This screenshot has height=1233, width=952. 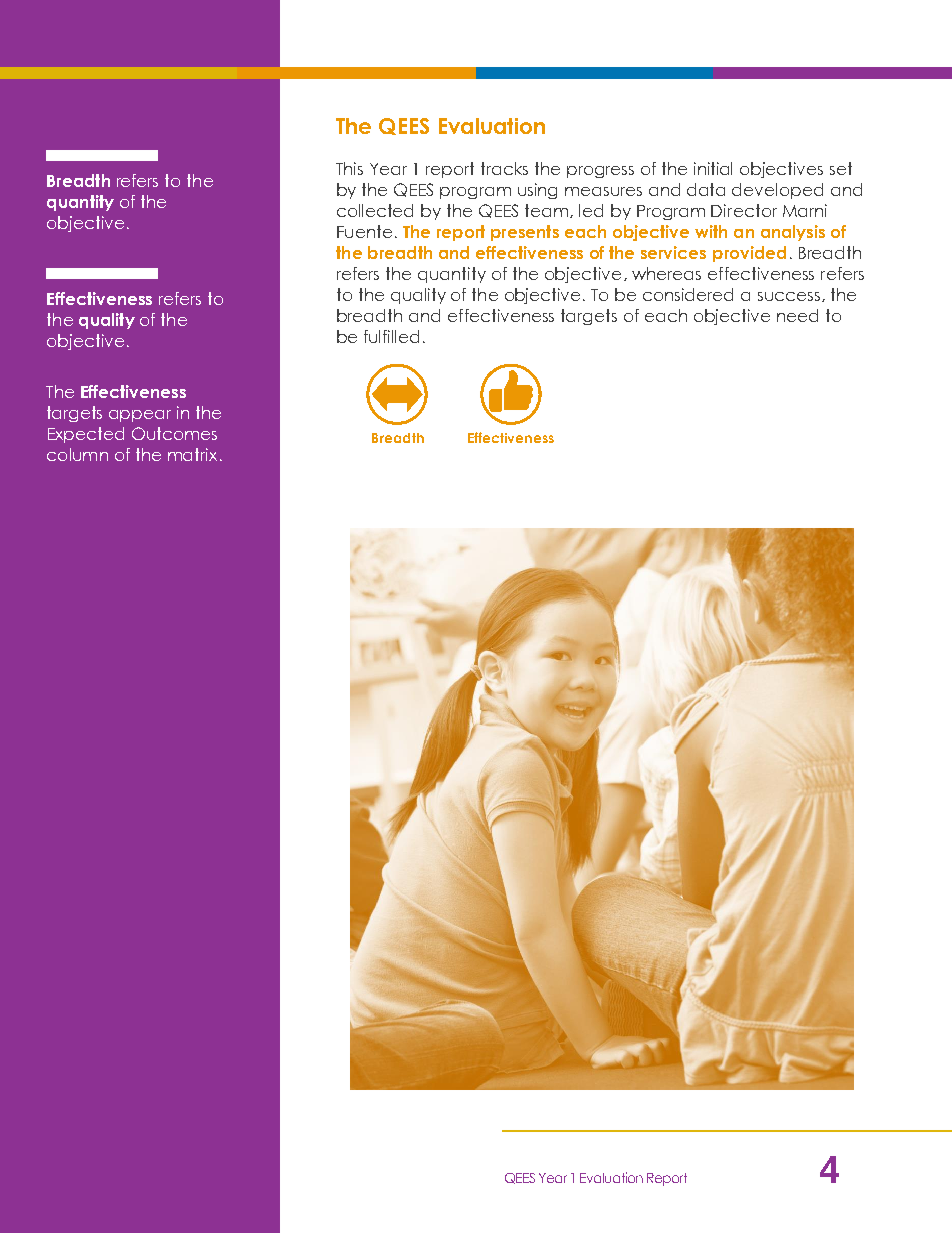 I want to click on provided, so click(x=749, y=254).
